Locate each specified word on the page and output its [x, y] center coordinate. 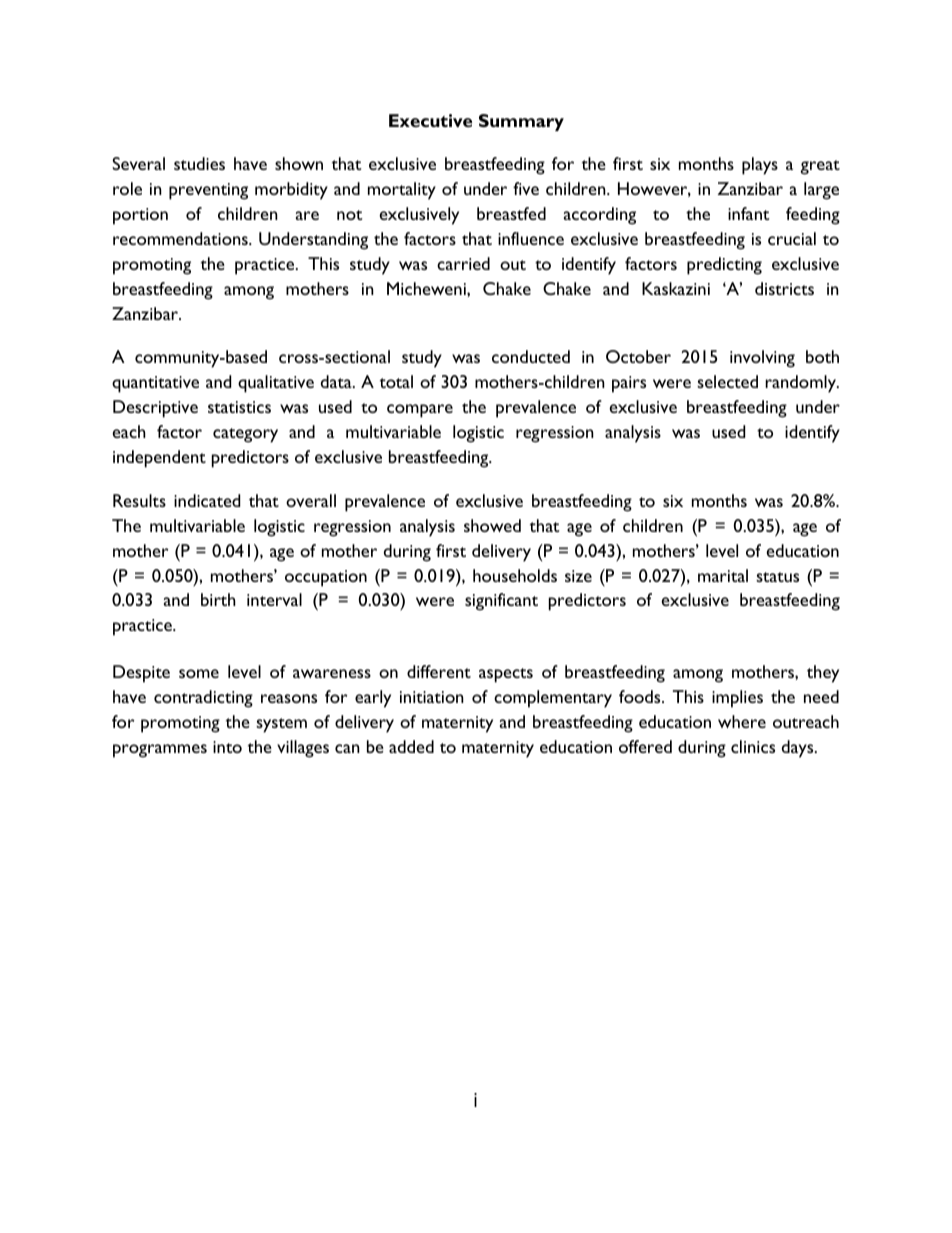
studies [199, 163]
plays [760, 166]
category [245, 435]
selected [727, 381]
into [227, 747]
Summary [521, 122]
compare [420, 411]
